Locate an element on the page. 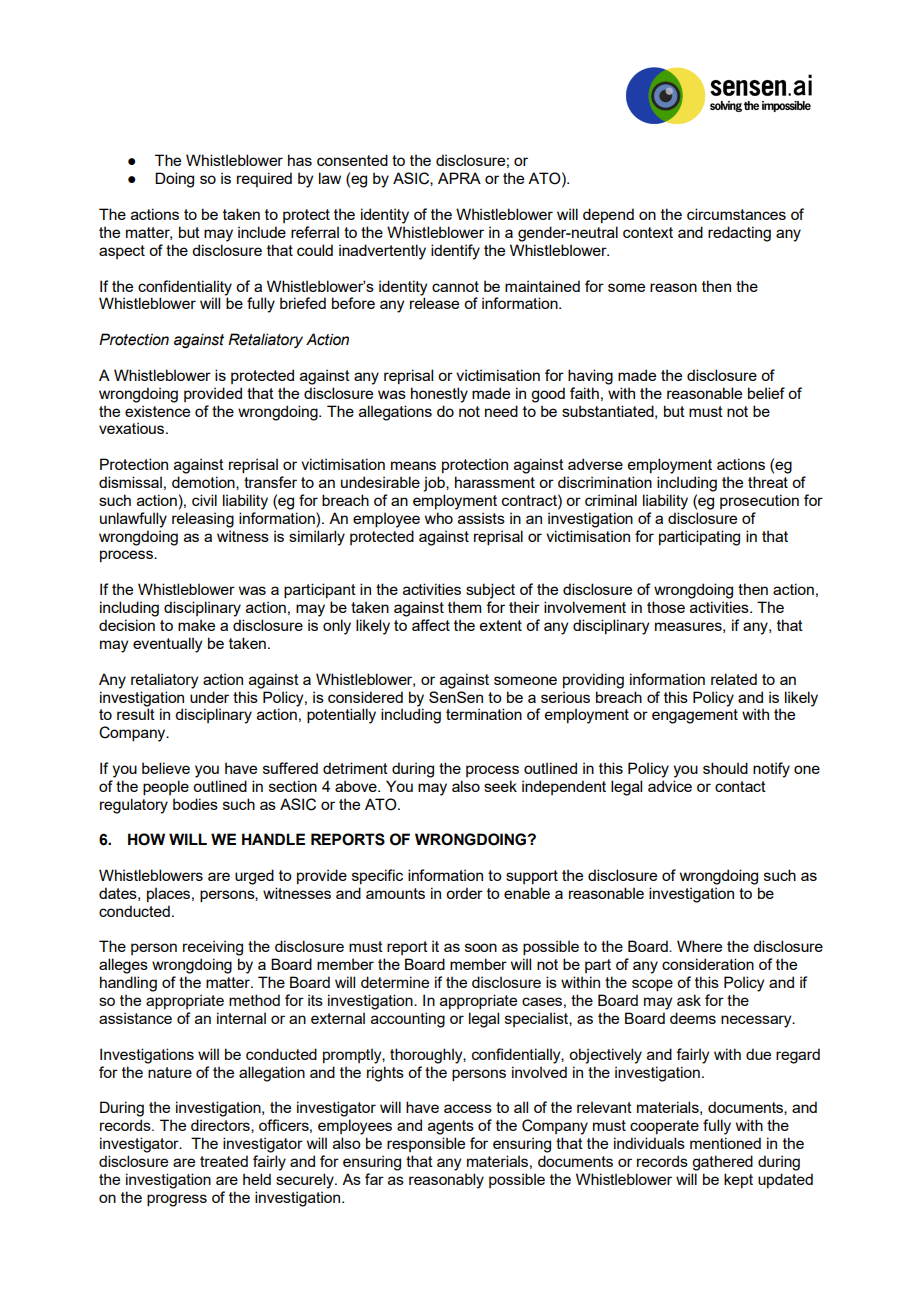  order is located at coordinates (464, 893).
